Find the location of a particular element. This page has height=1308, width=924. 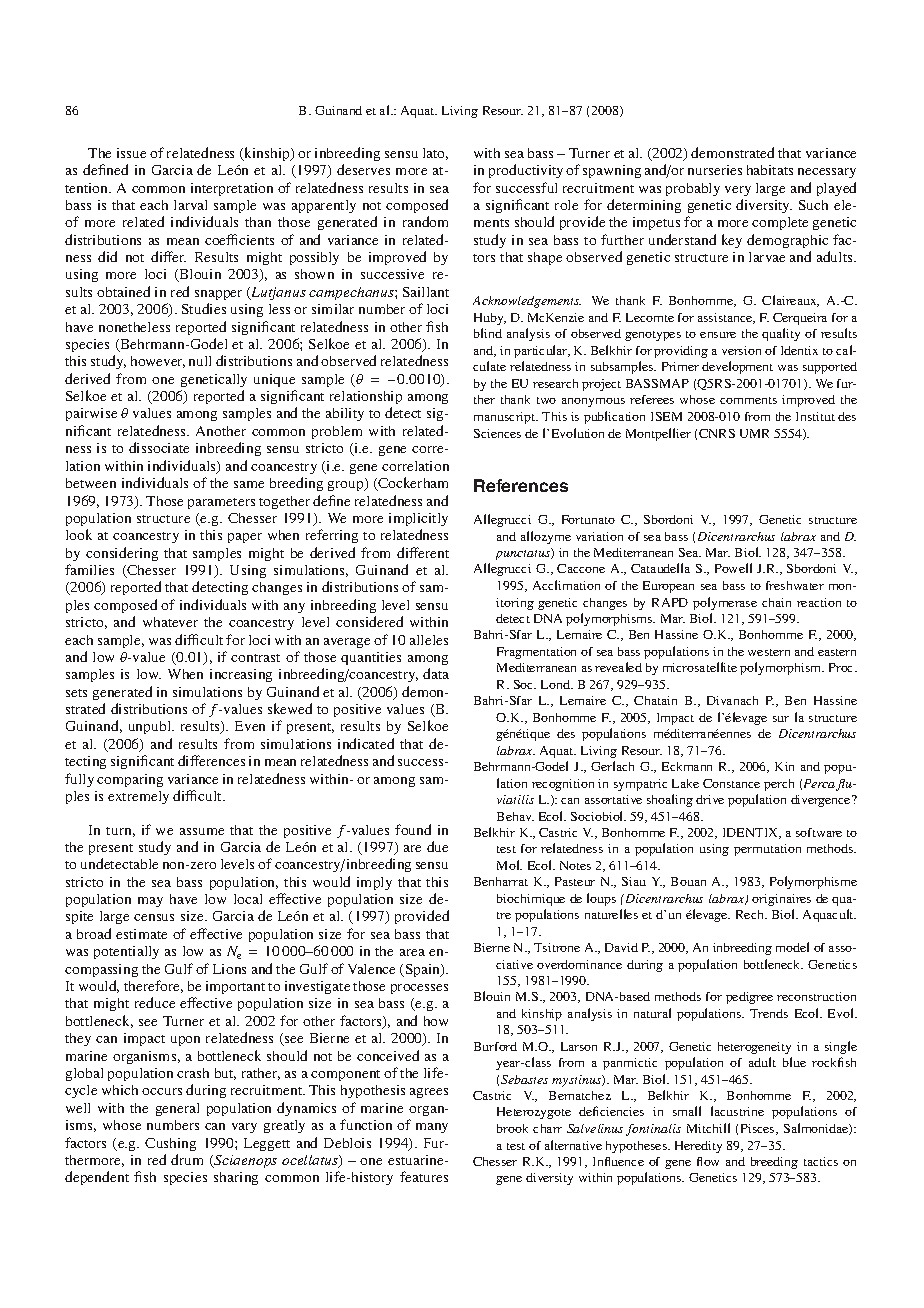

larval is located at coordinates (190, 205).
